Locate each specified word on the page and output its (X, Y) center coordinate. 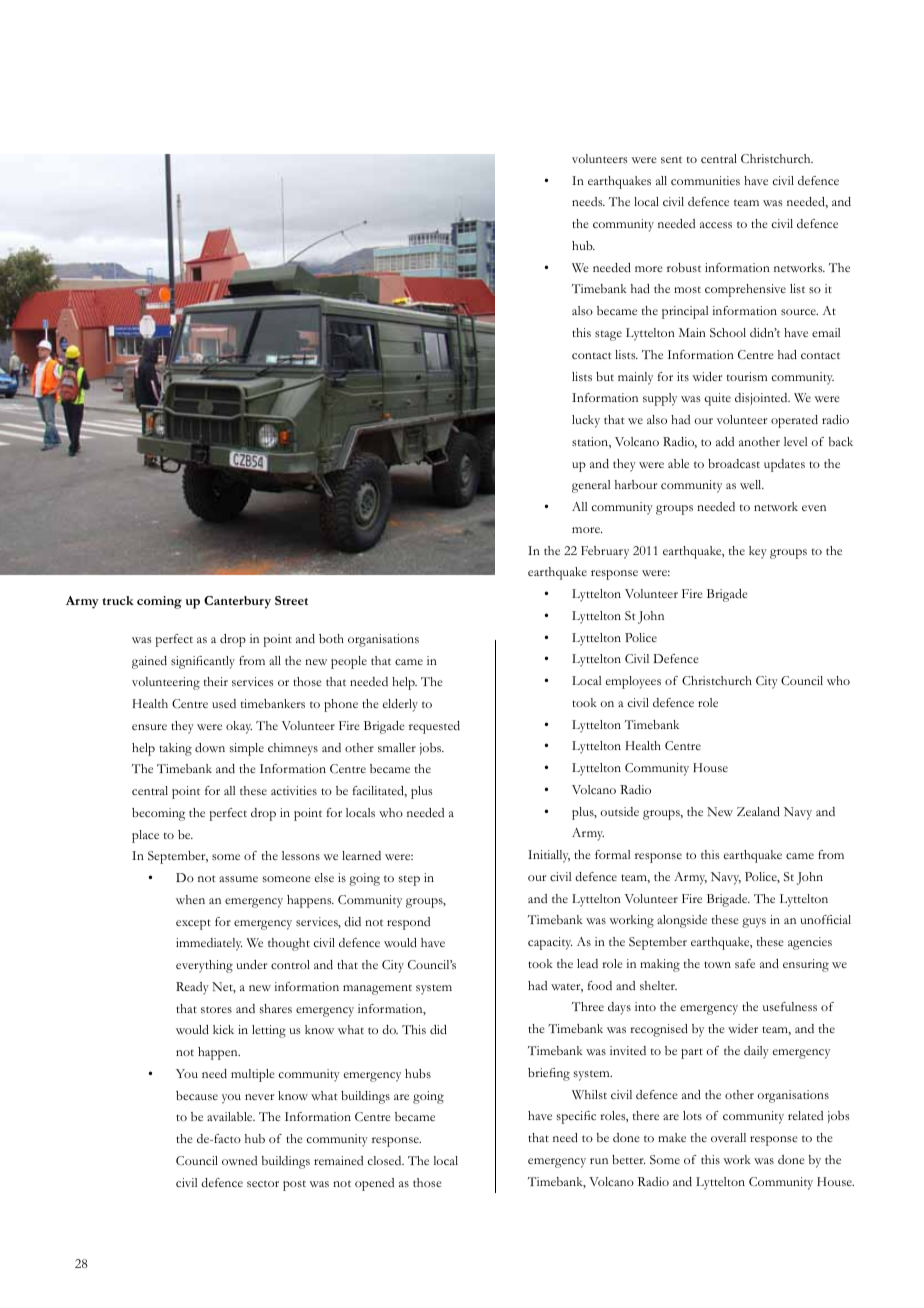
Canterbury (237, 602)
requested (434, 727)
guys (754, 923)
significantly (203, 662)
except (193, 924)
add (725, 441)
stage (608, 336)
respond (408, 923)
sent (671, 159)
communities (705, 180)
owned (239, 1160)
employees (633, 682)
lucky (586, 421)
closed (386, 1160)
